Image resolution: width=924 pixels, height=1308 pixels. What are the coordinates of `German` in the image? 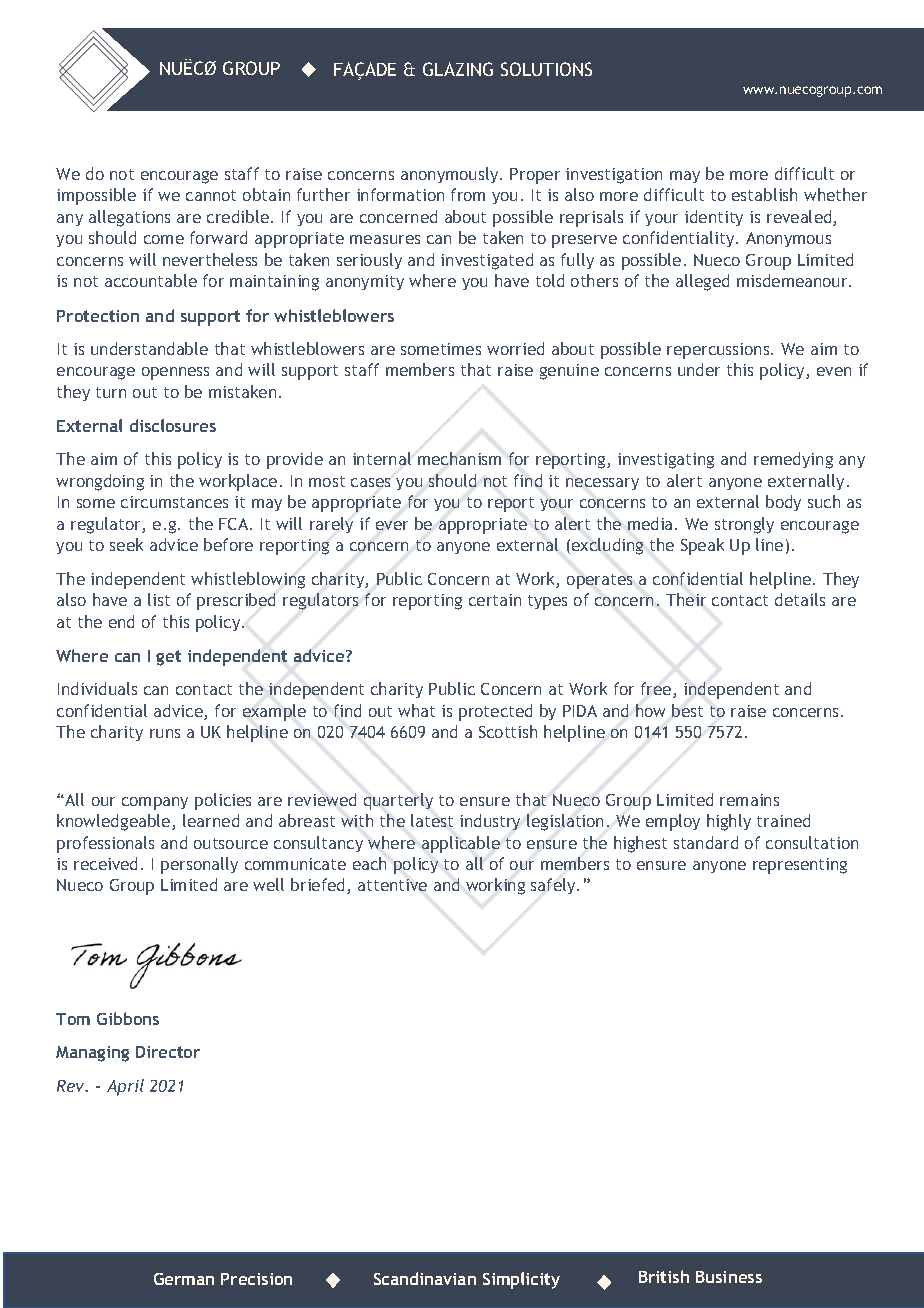 It's located at (184, 1279).
